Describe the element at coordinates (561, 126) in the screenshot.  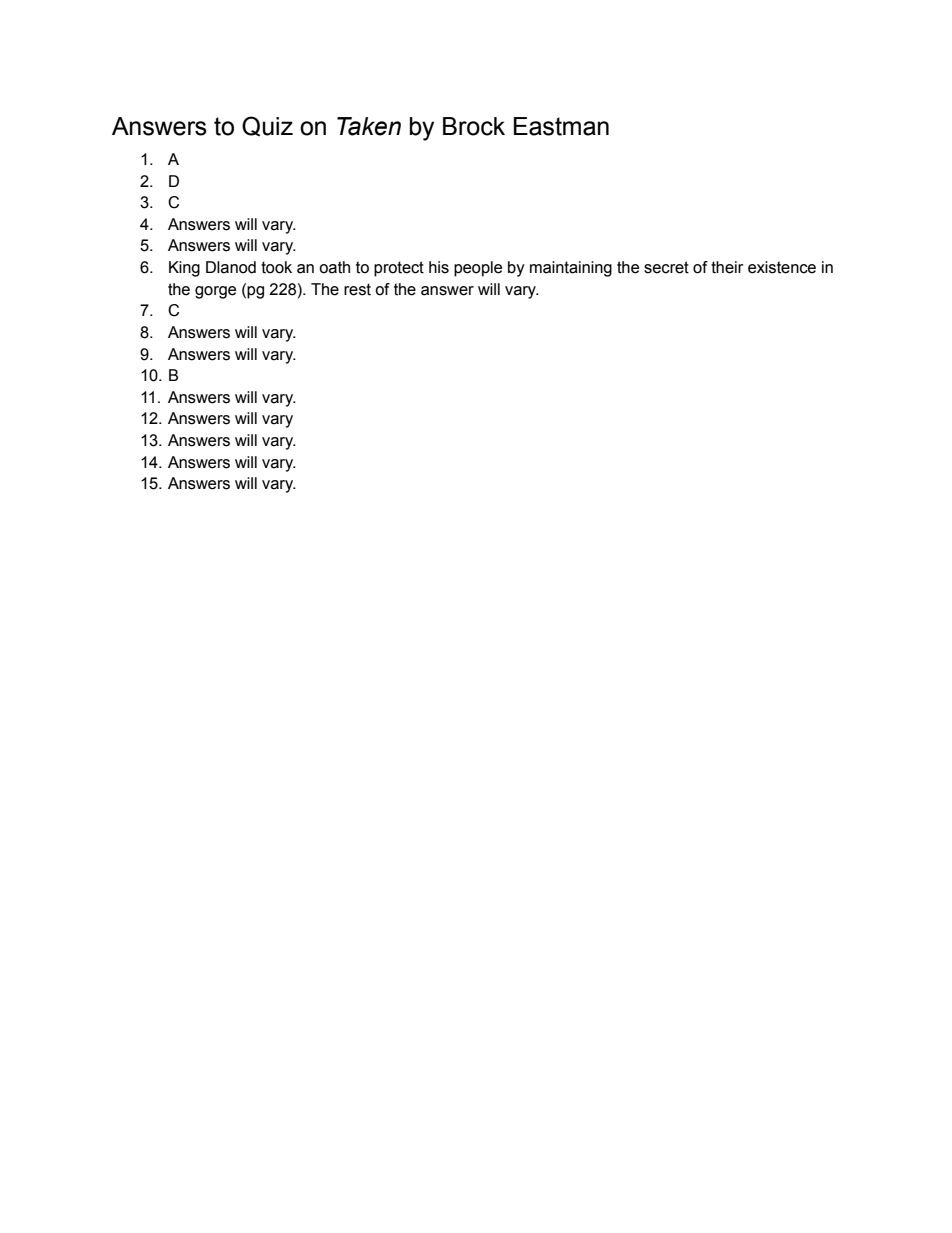
I see `Eastman` at that location.
